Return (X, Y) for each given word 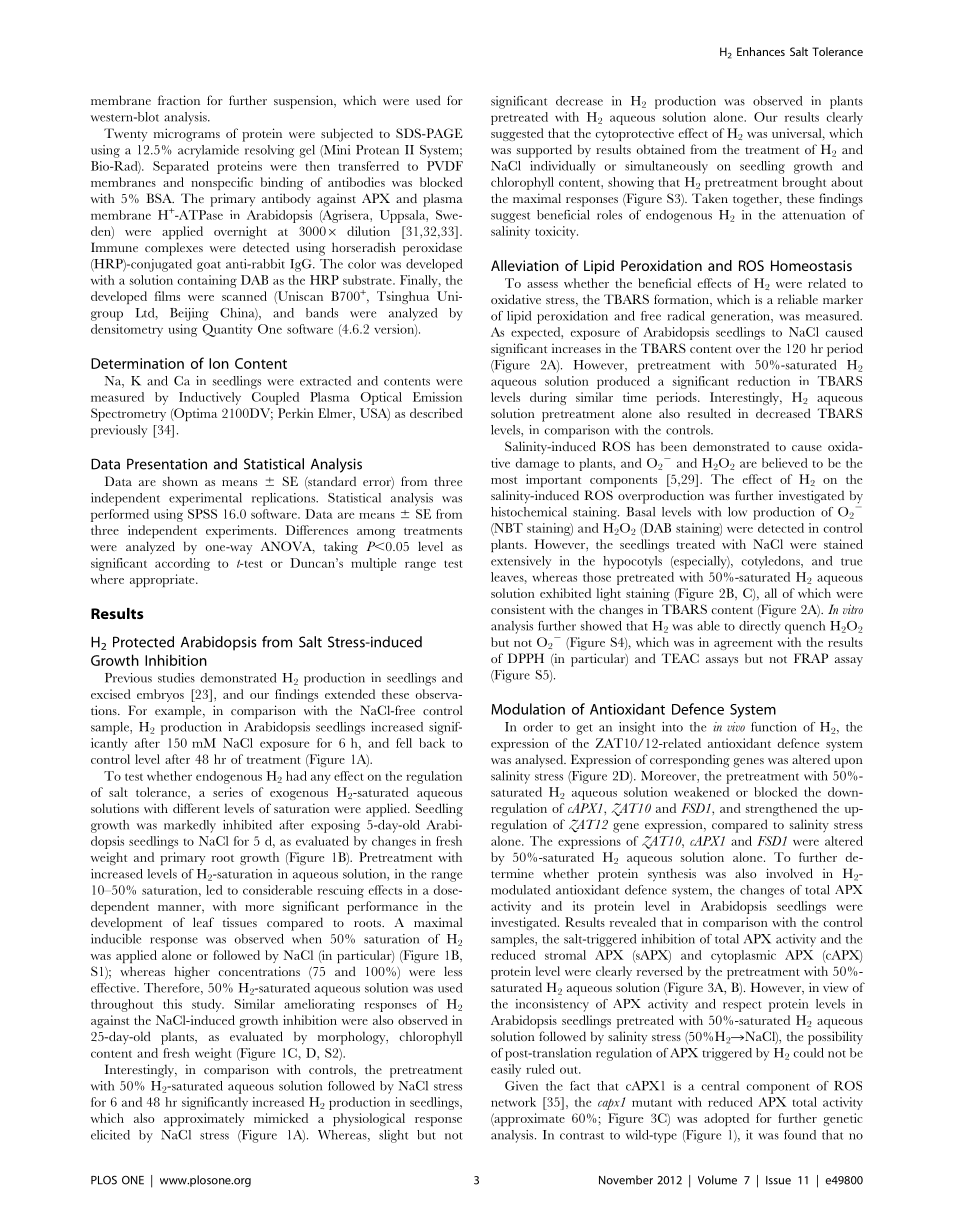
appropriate (163, 580)
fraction (179, 100)
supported (544, 151)
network (513, 1102)
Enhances (761, 51)
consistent (518, 609)
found (800, 1135)
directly (760, 627)
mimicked (281, 1118)
